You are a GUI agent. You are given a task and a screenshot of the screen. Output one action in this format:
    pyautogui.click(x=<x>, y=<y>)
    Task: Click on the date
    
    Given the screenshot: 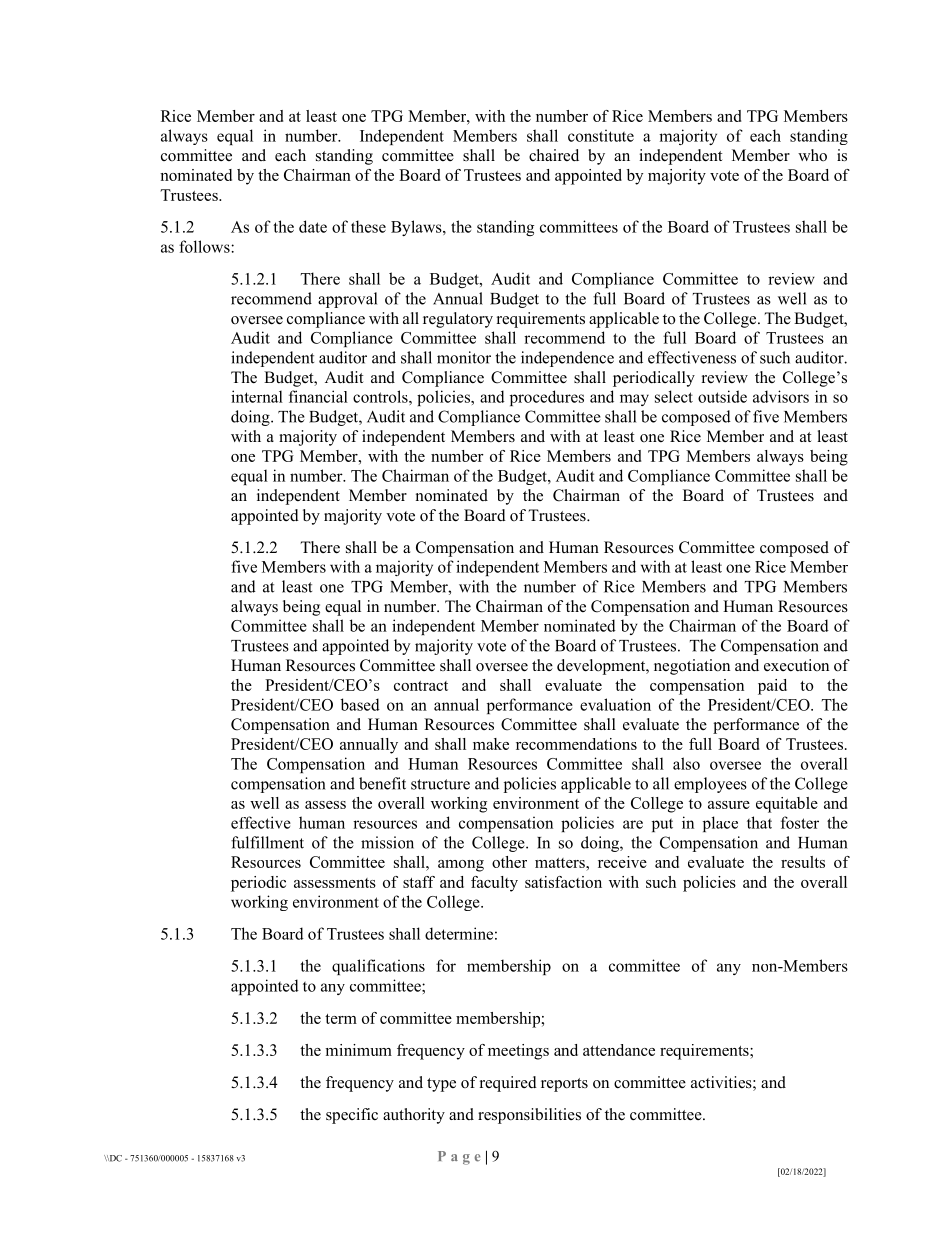 What is the action you would take?
    pyautogui.click(x=313, y=226)
